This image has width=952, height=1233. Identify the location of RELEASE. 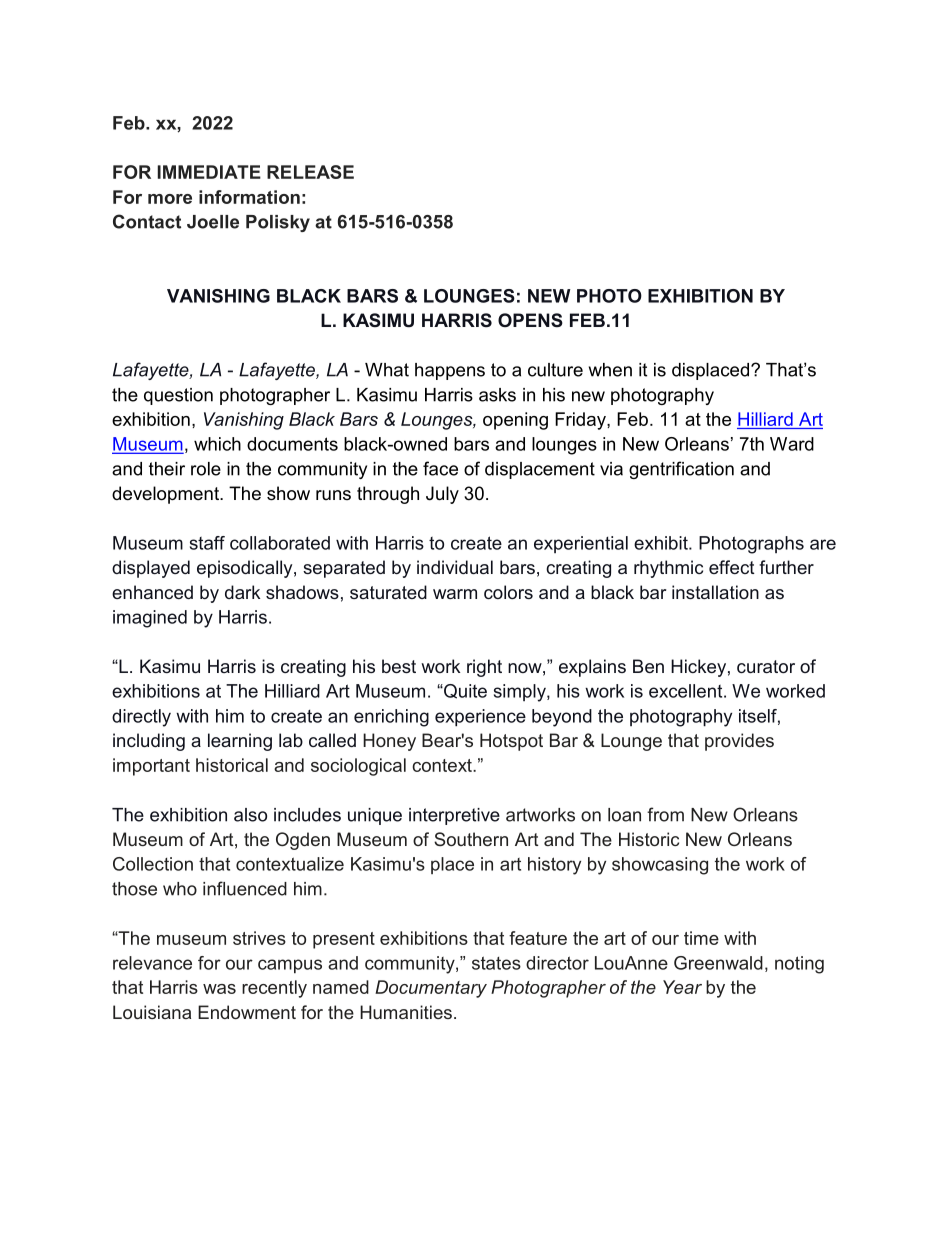
(310, 172).
